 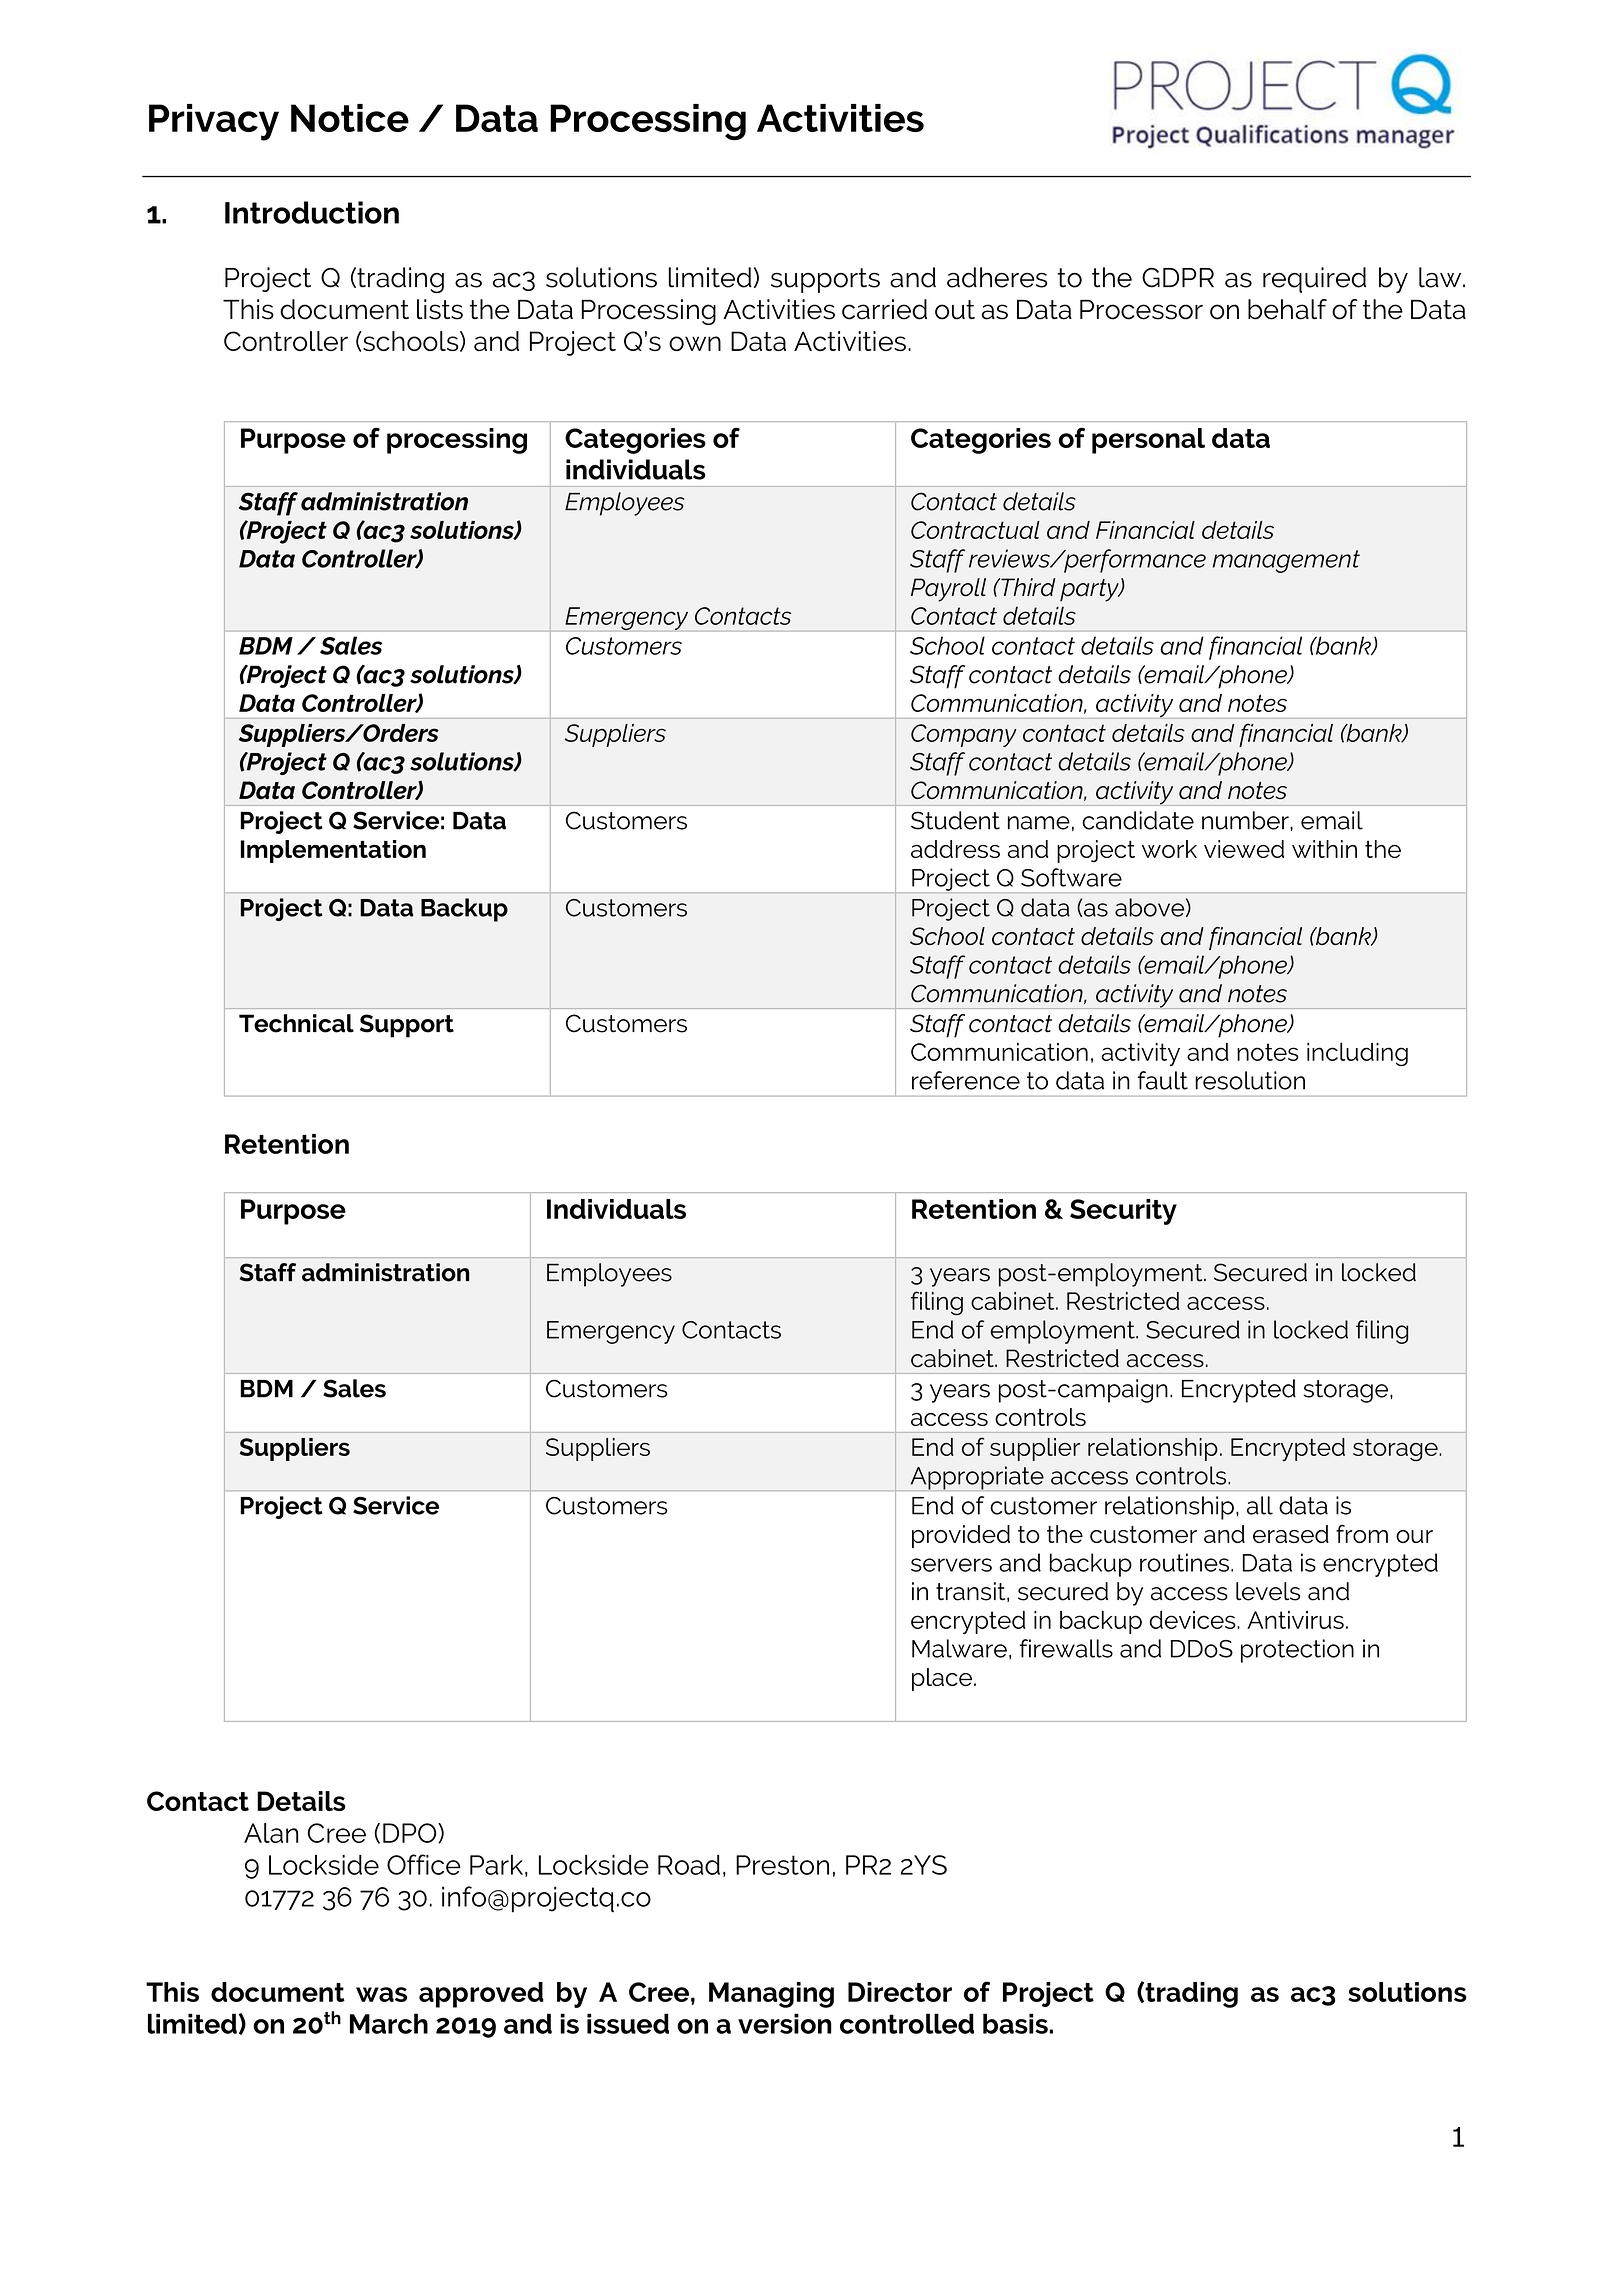 What do you see at coordinates (312, 212) in the page?
I see `Introduction` at bounding box center [312, 212].
